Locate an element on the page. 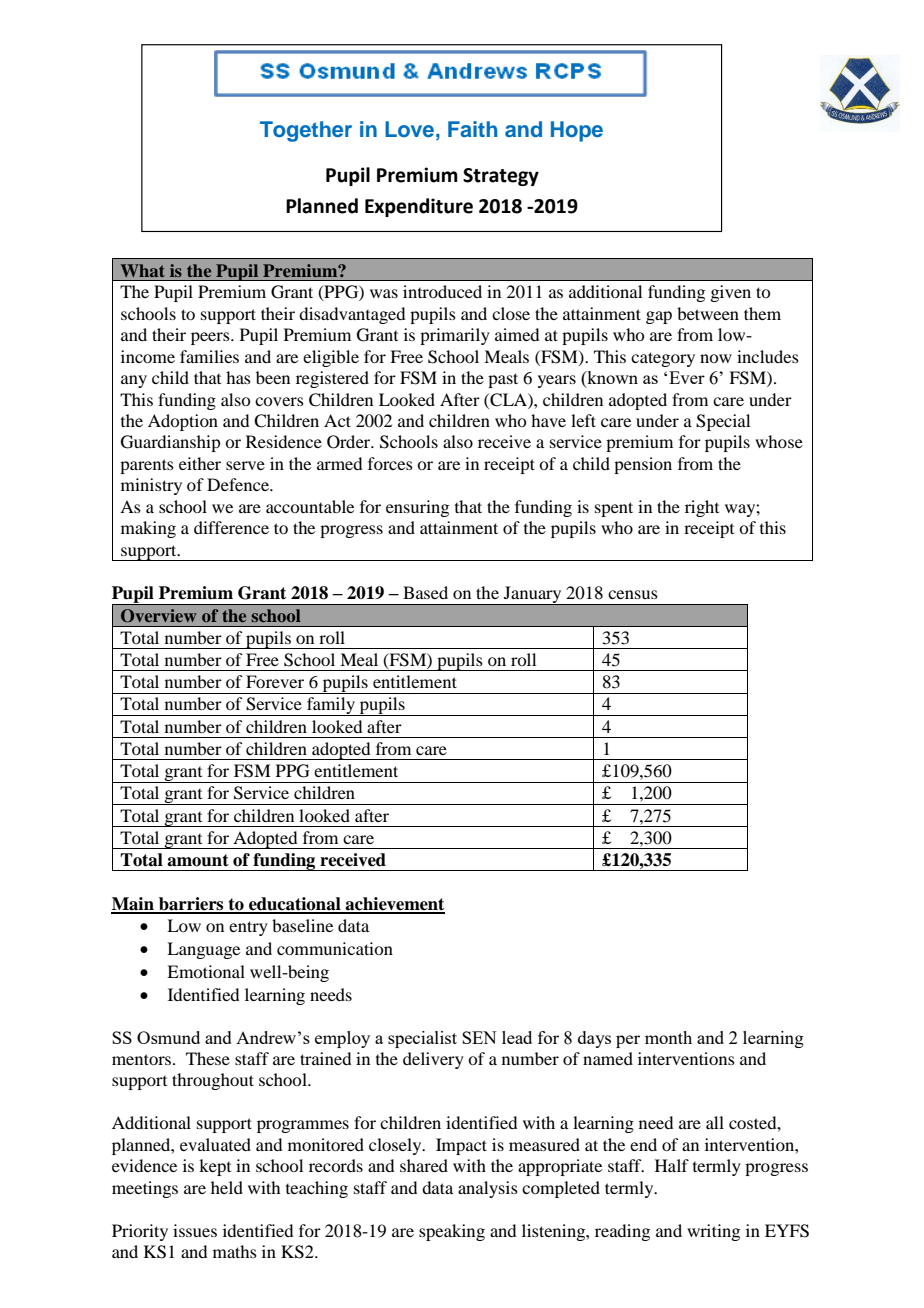  Overview is located at coordinates (159, 616).
